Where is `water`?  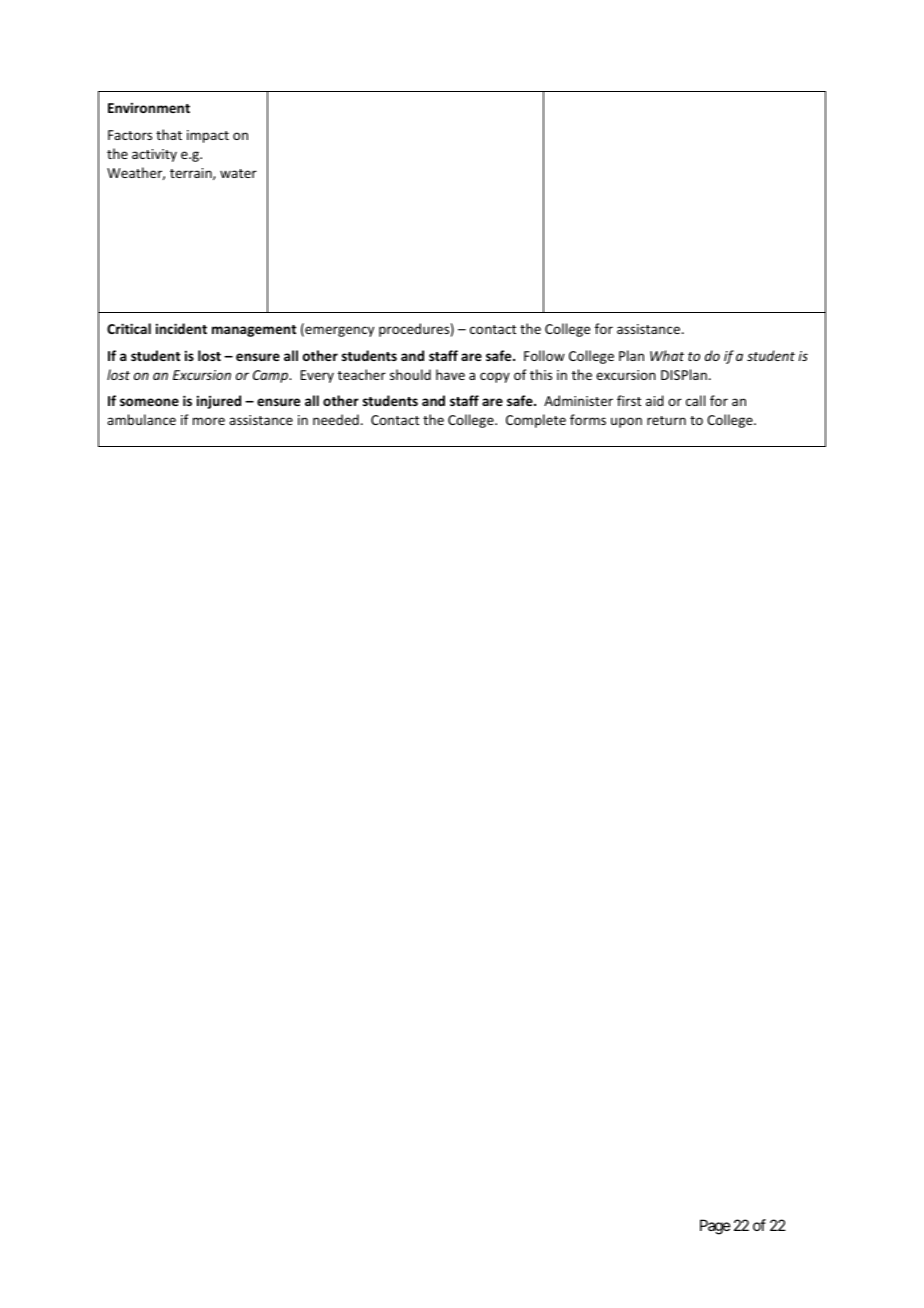 water is located at coordinates (238, 173).
